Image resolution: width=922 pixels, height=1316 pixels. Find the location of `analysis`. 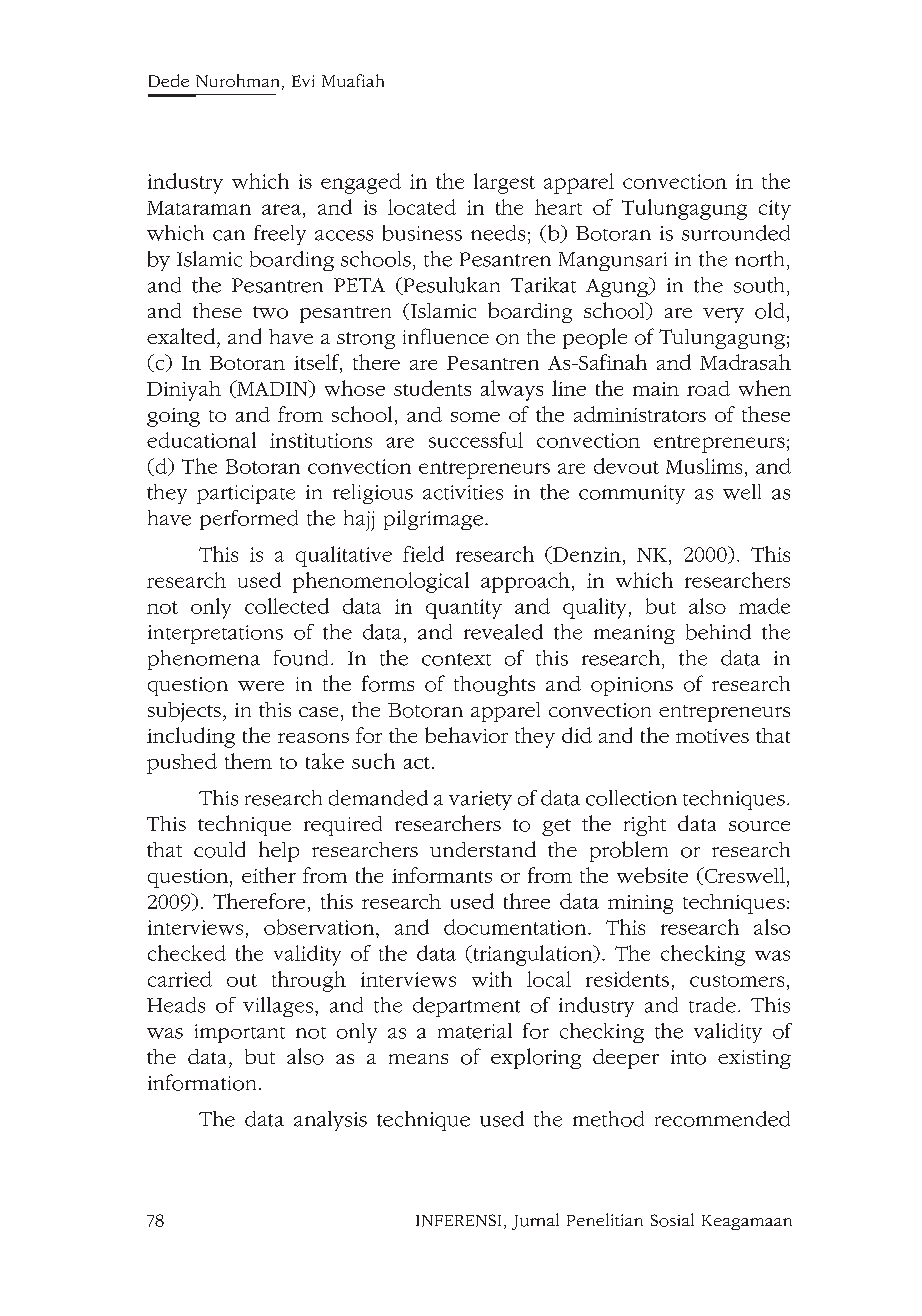

analysis is located at coordinates (330, 1121).
